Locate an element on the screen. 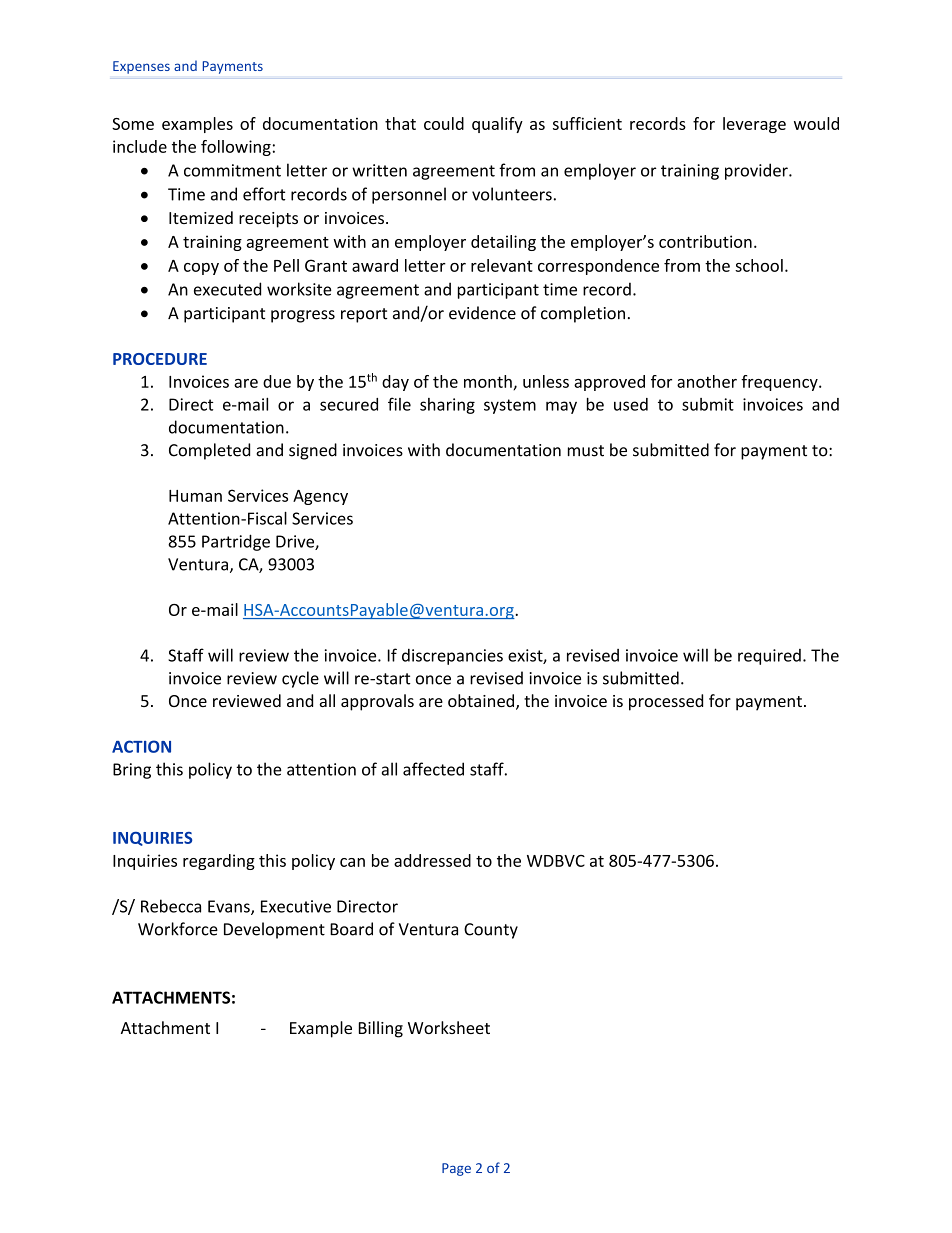 The width and height of the screenshot is (952, 1233). another is located at coordinates (707, 381).
